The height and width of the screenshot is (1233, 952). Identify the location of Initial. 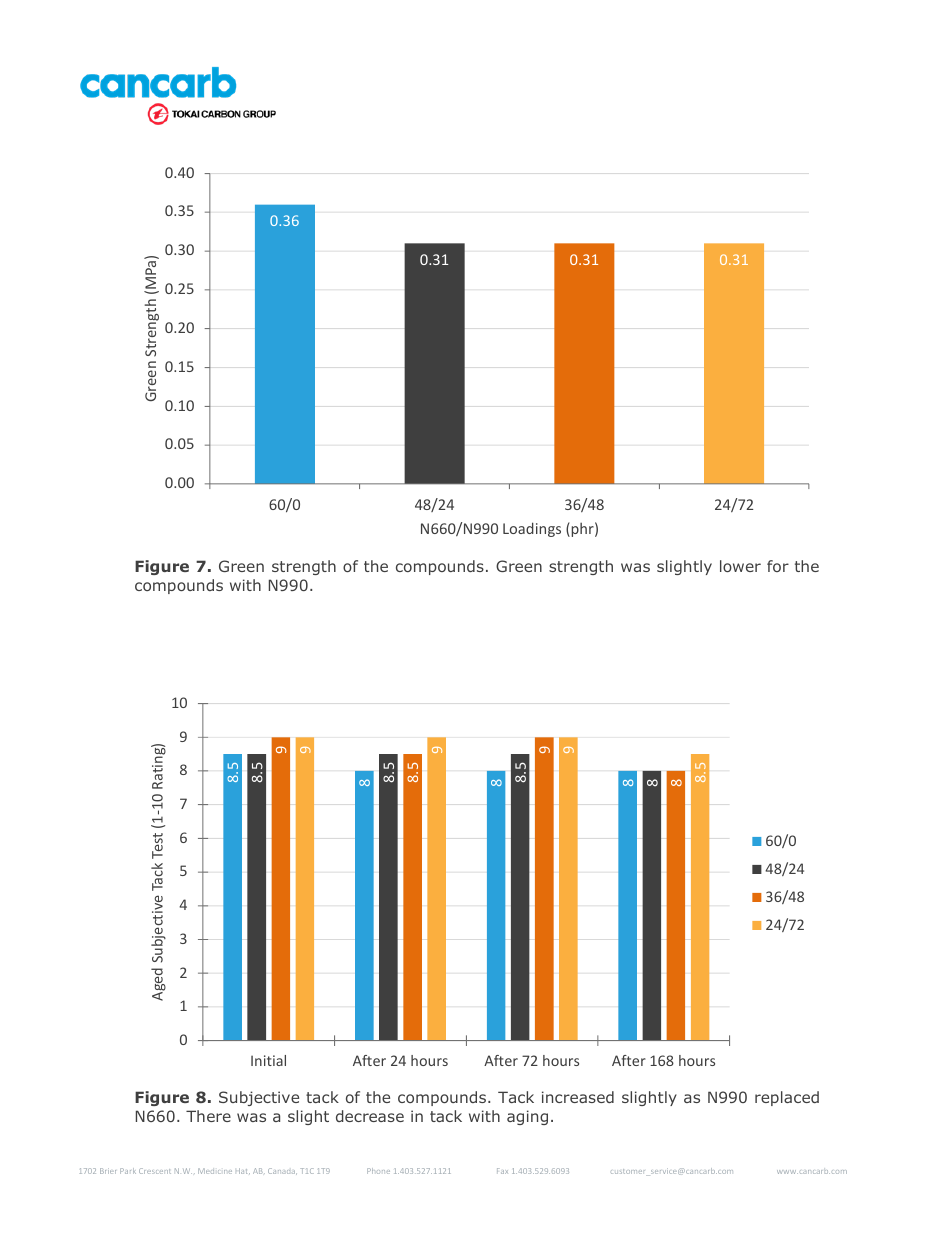
(268, 1060).
